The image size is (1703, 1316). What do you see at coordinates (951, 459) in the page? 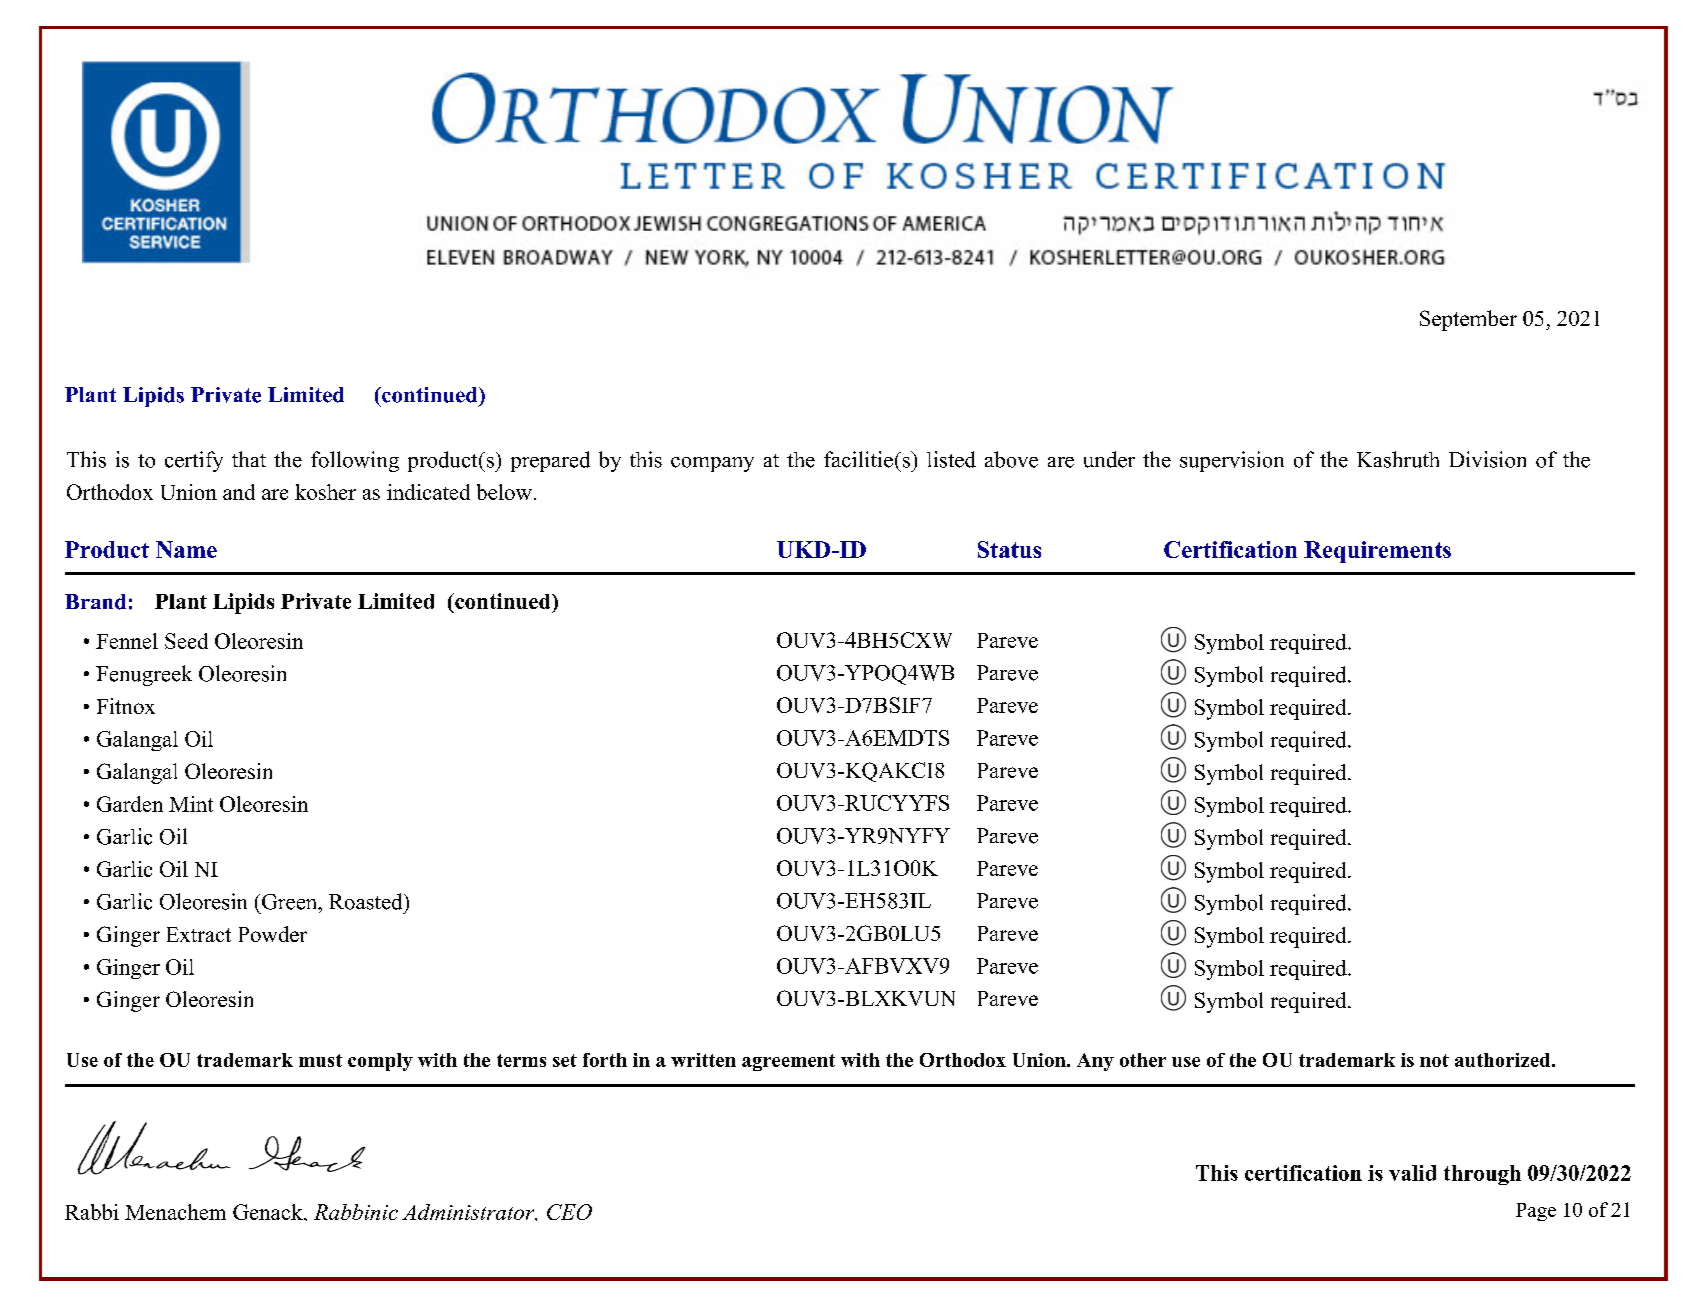
I see `listed` at bounding box center [951, 459].
